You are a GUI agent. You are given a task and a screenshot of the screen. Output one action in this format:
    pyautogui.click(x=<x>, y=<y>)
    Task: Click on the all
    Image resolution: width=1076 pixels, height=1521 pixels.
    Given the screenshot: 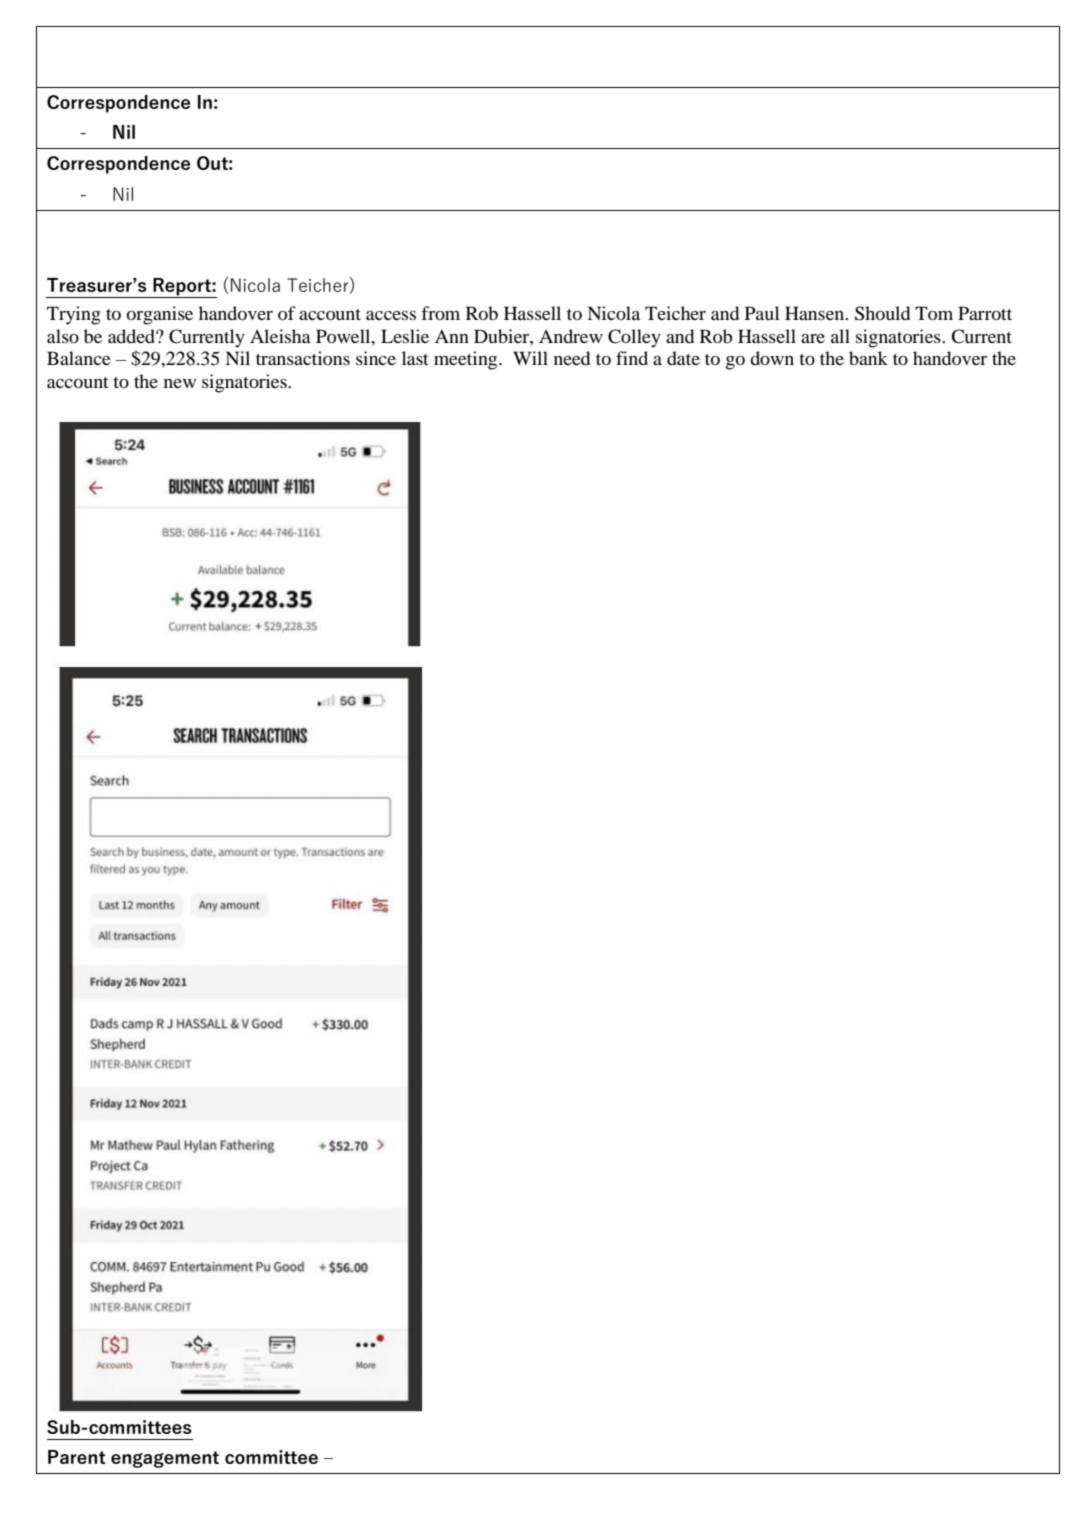 What is the action you would take?
    pyautogui.click(x=840, y=336)
